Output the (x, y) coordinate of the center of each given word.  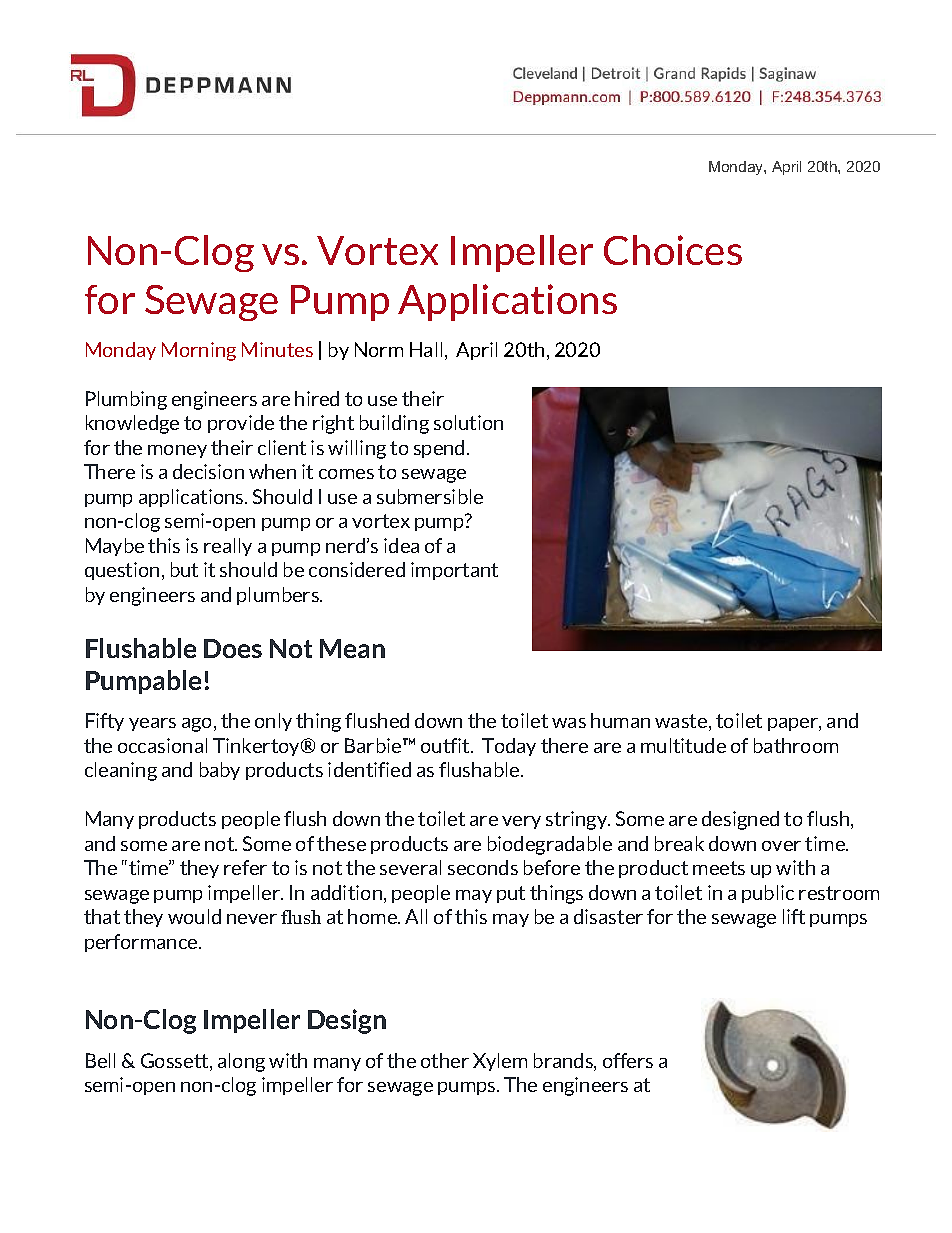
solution (468, 422)
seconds (483, 867)
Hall (426, 349)
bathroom (796, 745)
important (454, 571)
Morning (199, 351)
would (194, 916)
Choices (673, 250)
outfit (446, 745)
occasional (162, 745)
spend (439, 449)
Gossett (176, 1062)
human (620, 720)
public (768, 894)
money (177, 451)
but (184, 569)
